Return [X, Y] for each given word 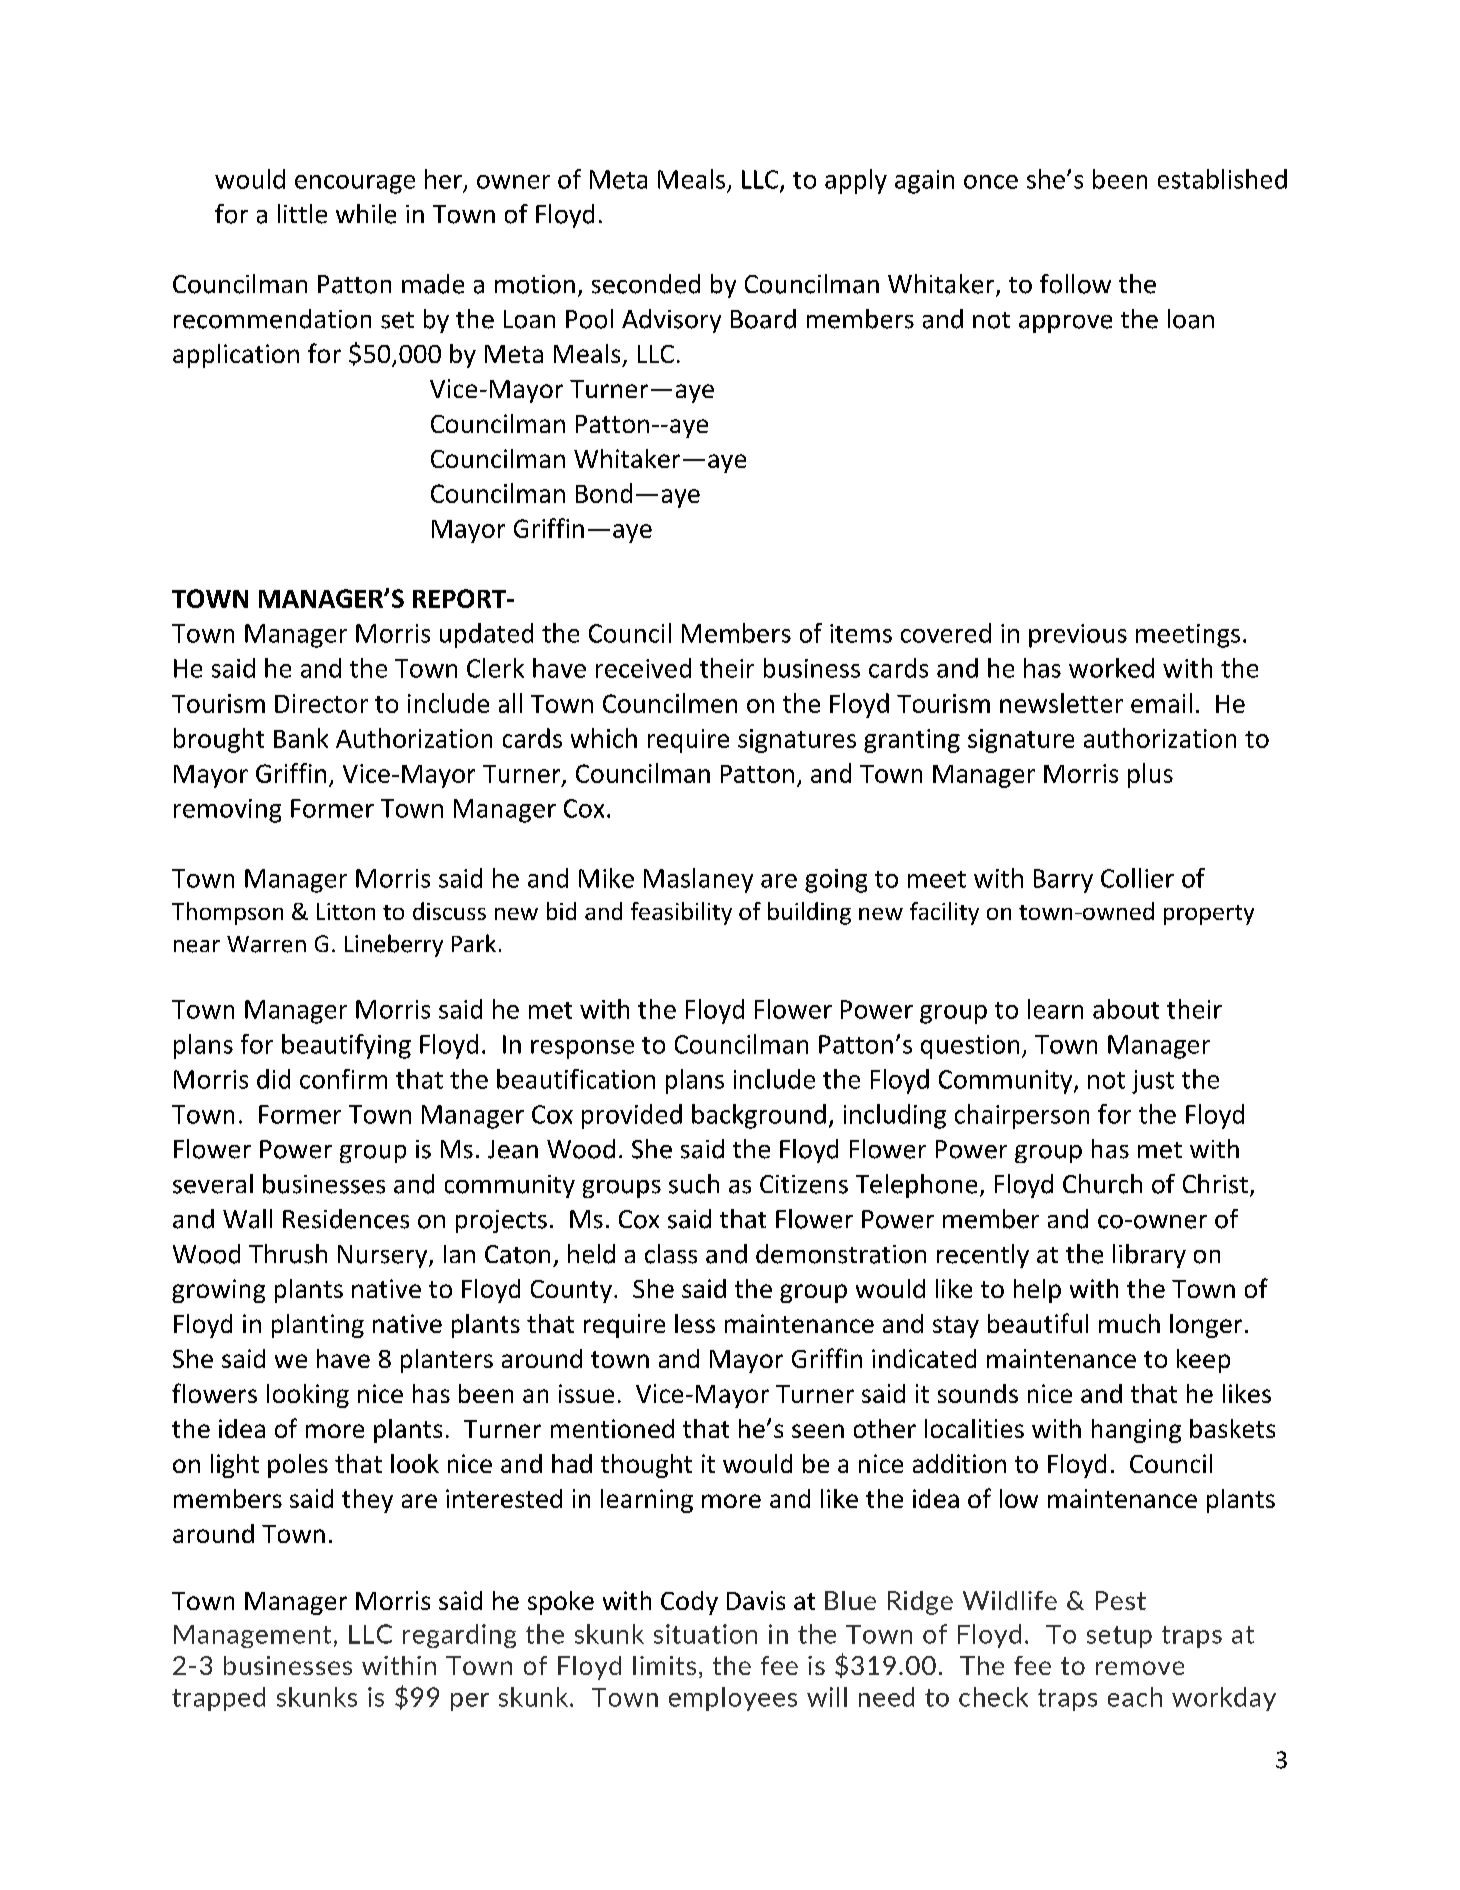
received [643, 668]
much [1129, 1323]
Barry [1063, 881]
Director [321, 703]
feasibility [681, 913]
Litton [346, 911]
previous [1078, 636]
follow [1075, 284]
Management [252, 1636]
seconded [646, 284]
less [695, 1323]
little [302, 214]
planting [318, 1326]
